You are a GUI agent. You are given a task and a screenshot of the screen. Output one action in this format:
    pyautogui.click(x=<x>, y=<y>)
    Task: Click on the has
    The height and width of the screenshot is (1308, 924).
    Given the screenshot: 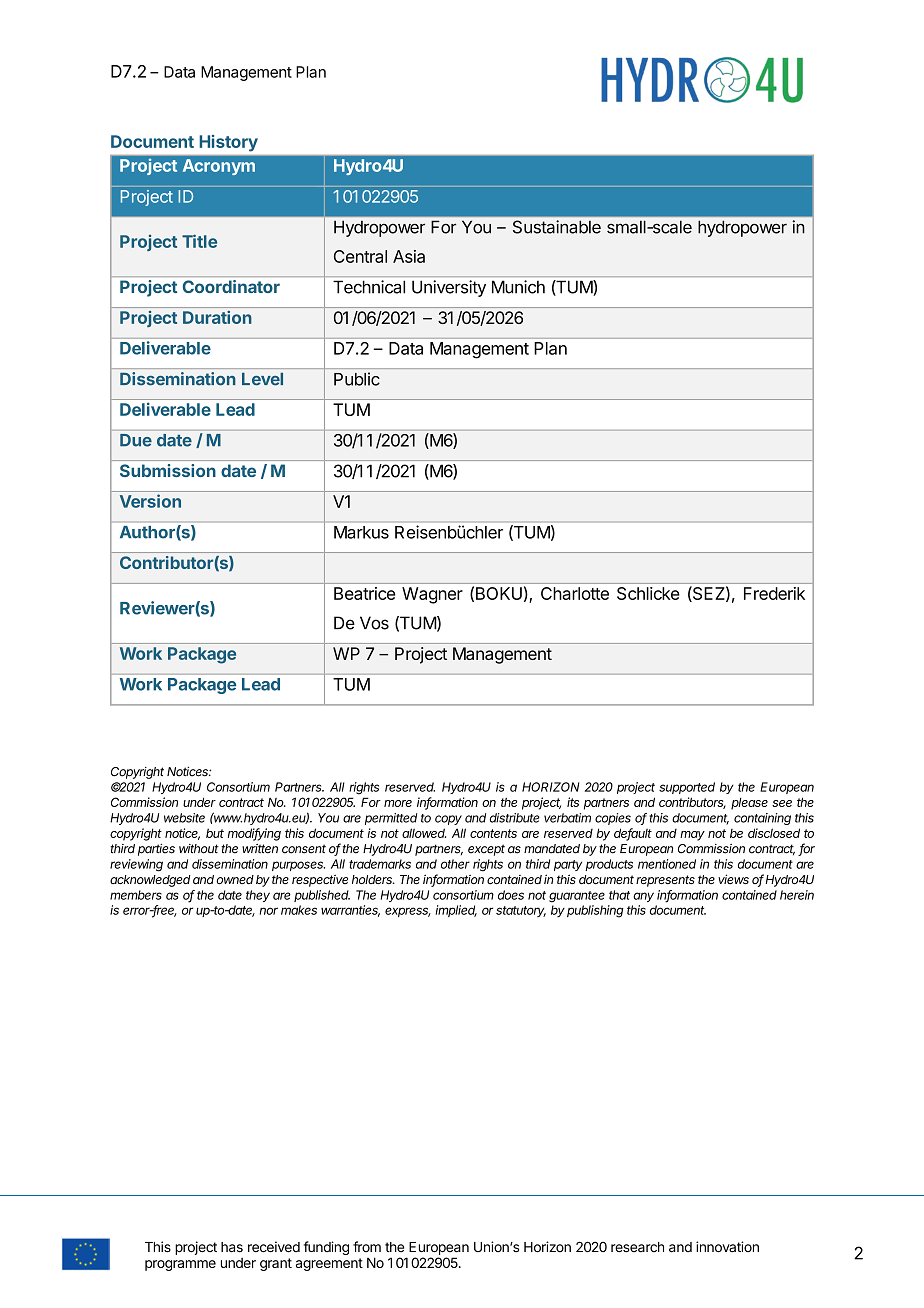 What is the action you would take?
    pyautogui.click(x=232, y=1247)
